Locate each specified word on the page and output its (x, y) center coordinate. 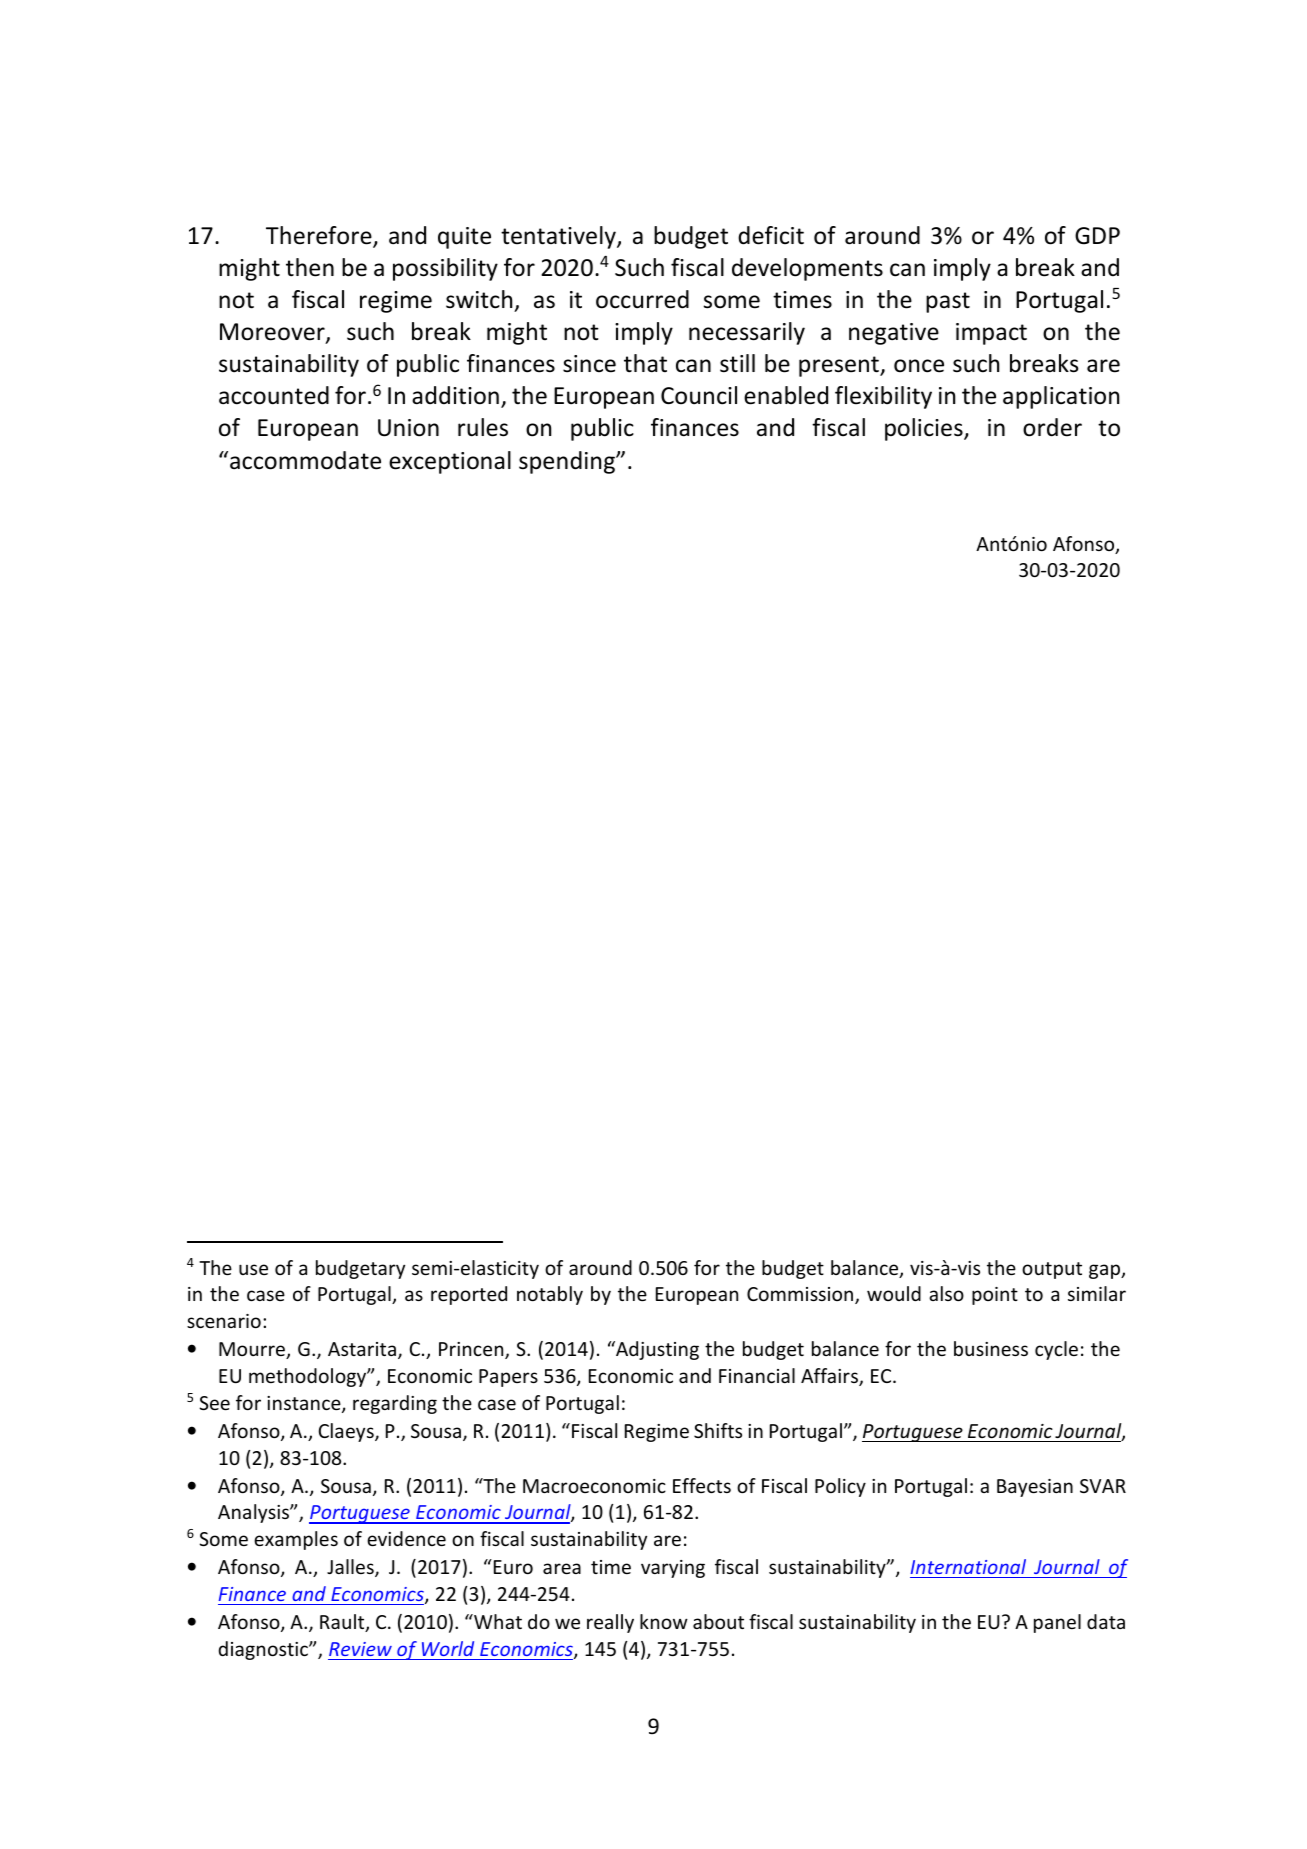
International (968, 1566)
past (948, 302)
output (1052, 1270)
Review (360, 1649)
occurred (642, 299)
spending (568, 462)
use (253, 1269)
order (1052, 427)
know (664, 1621)
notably (550, 1295)
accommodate (305, 460)
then (310, 267)
